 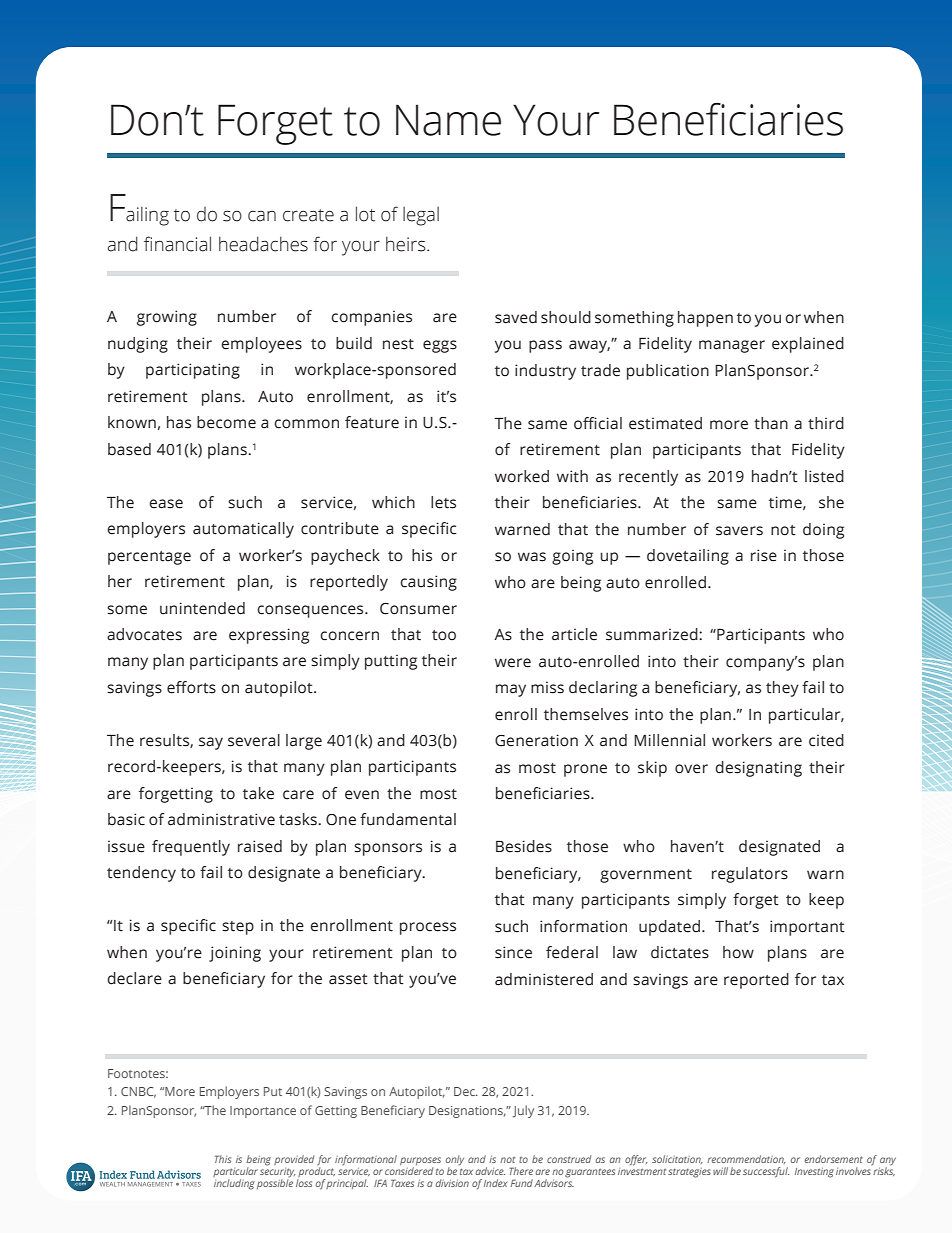 What do you see at coordinates (262, 216) in the screenshot?
I see `can` at bounding box center [262, 216].
